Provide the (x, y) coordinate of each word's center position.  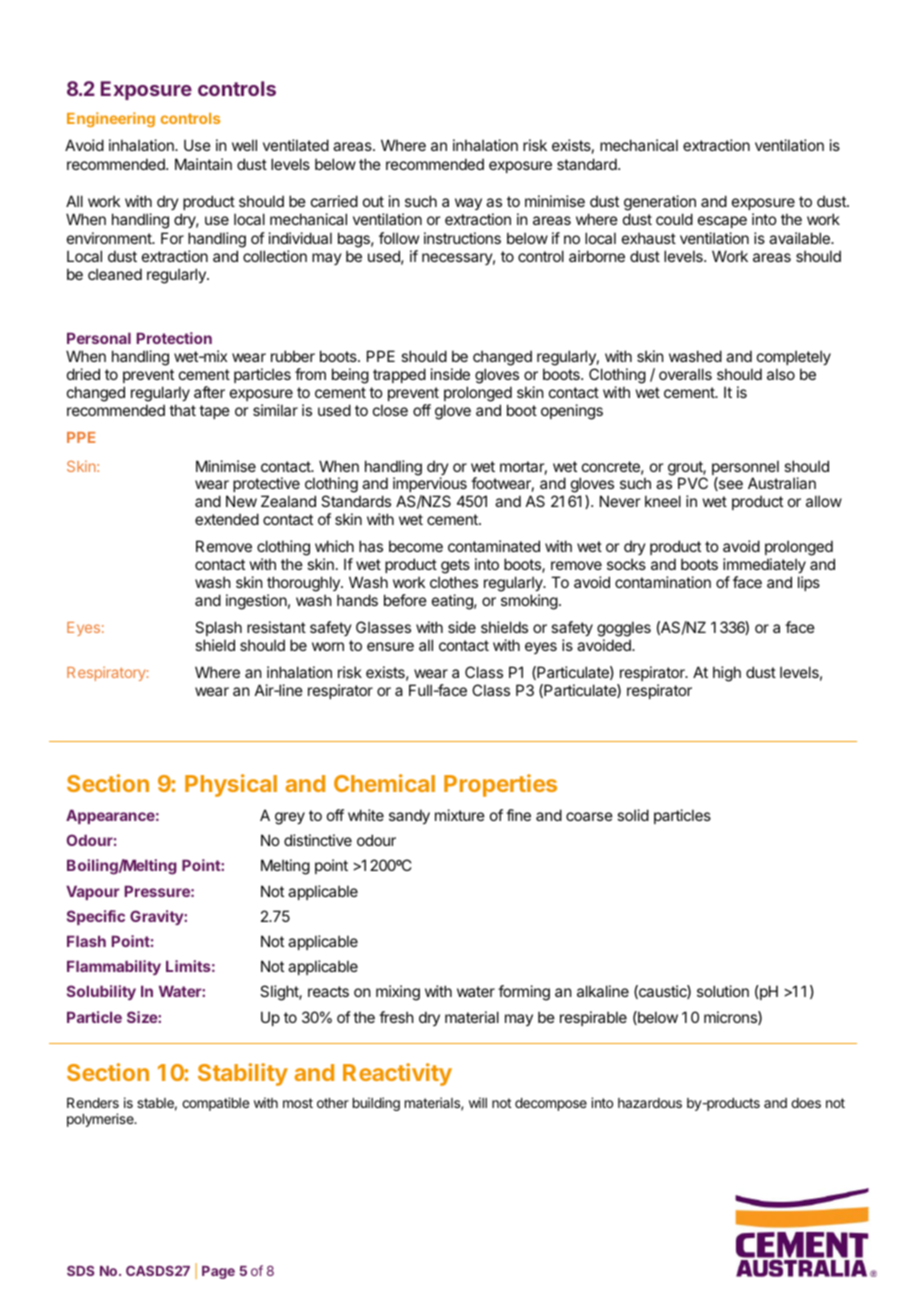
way (468, 204)
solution (723, 991)
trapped (399, 375)
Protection (174, 338)
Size (143, 1017)
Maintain (203, 164)
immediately (764, 565)
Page (218, 1272)
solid (633, 815)
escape (722, 222)
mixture (460, 815)
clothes (454, 582)
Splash (218, 628)
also (781, 374)
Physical (231, 785)
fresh (396, 1017)
